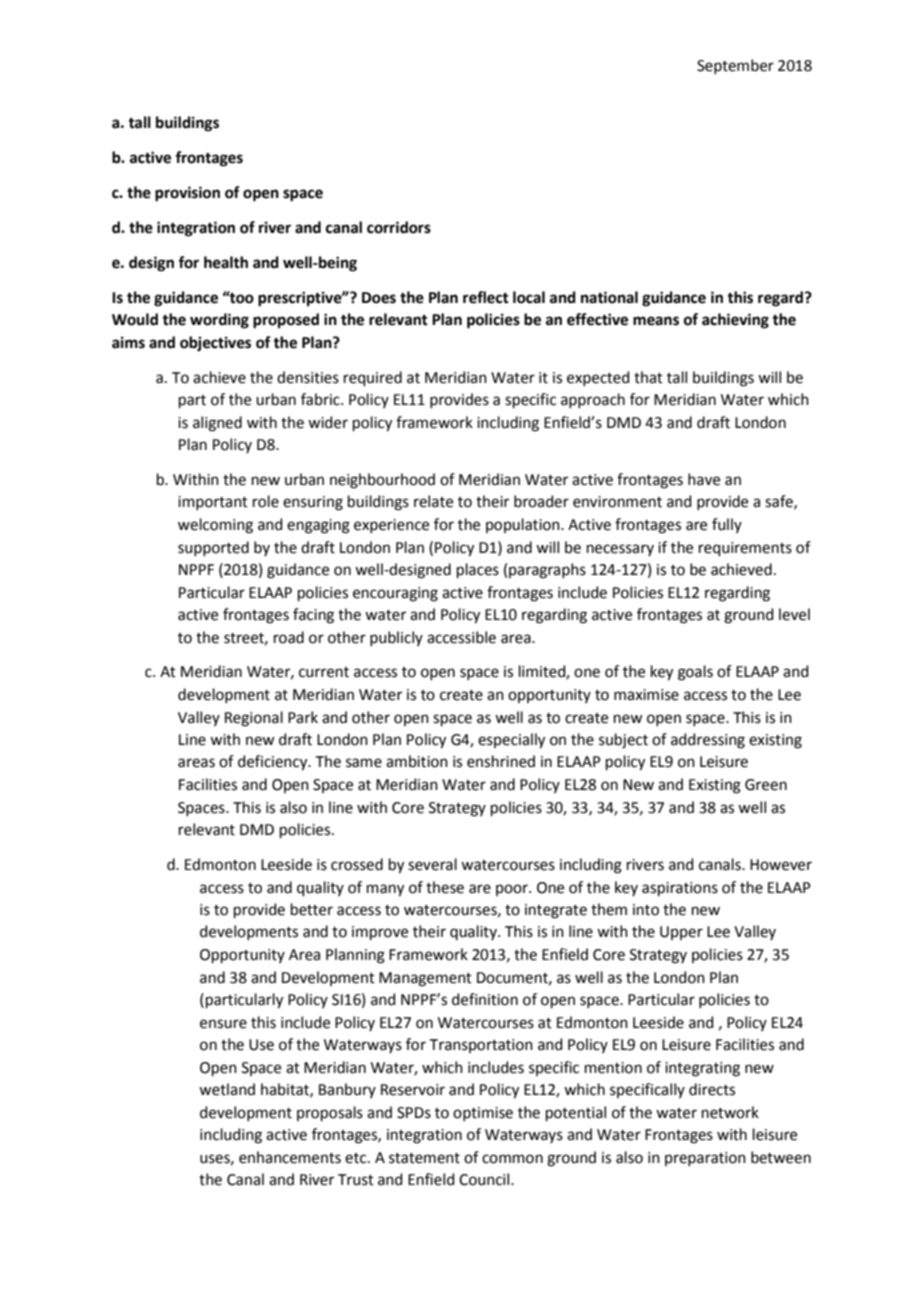  What do you see at coordinates (215, 344) in the image?
I see `objectives` at bounding box center [215, 344].
